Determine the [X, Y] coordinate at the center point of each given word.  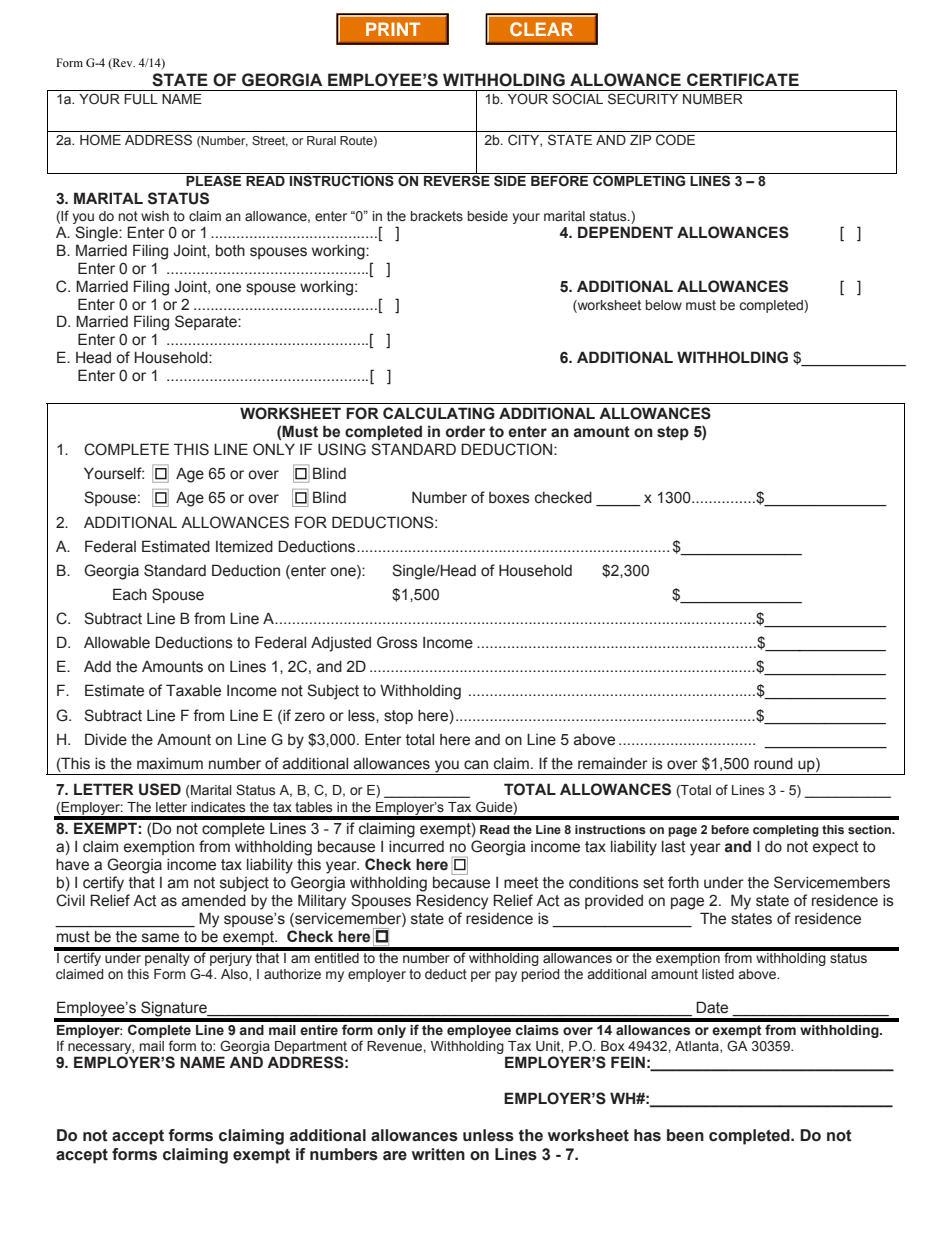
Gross [397, 642]
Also [235, 975]
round [773, 763]
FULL [141, 99]
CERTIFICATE [743, 79]
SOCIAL [577, 99]
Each [130, 594]
